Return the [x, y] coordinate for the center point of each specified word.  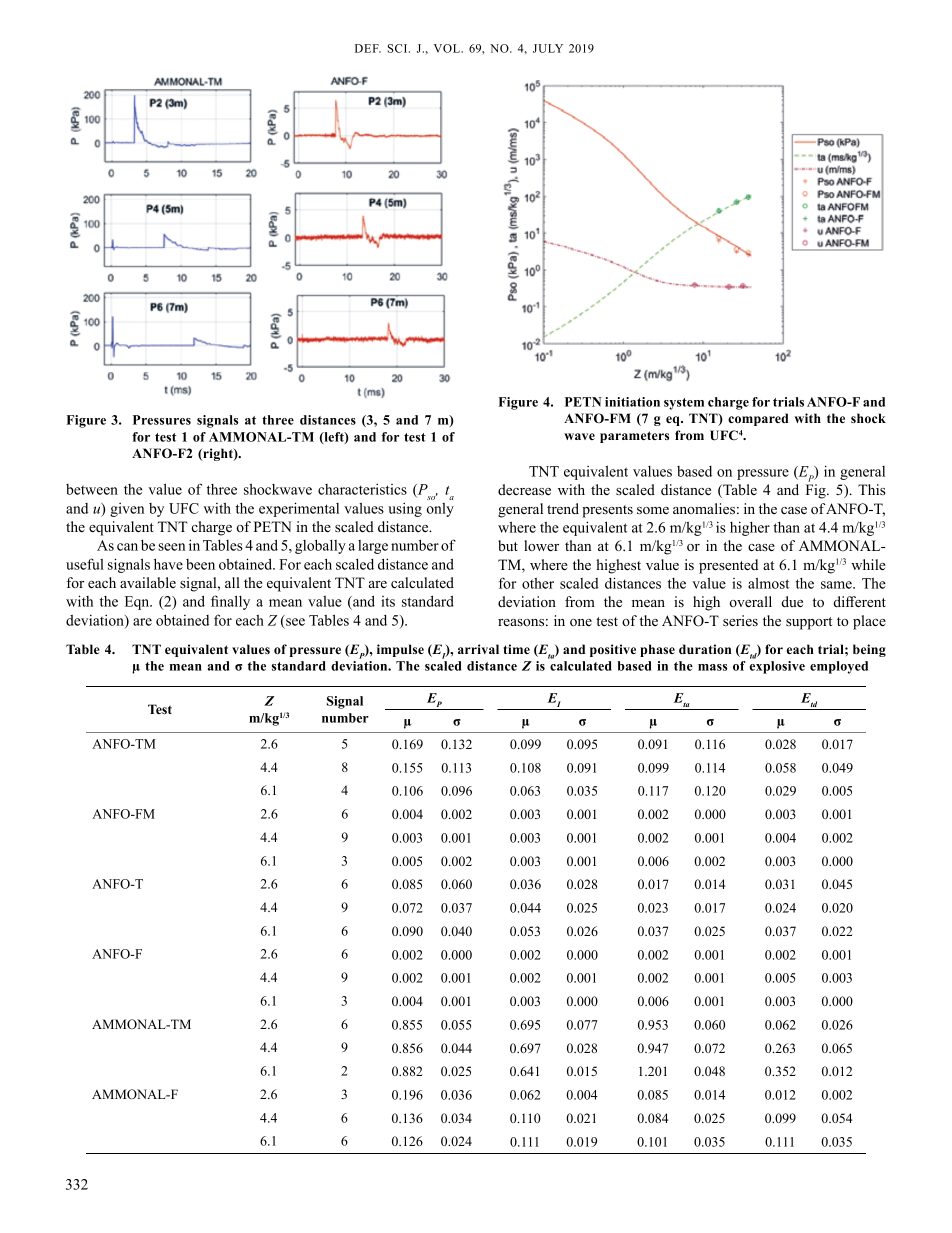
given [127, 510]
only [440, 510]
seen [171, 547]
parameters [634, 437]
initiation [632, 402]
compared [758, 419]
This [872, 489]
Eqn [138, 603]
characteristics [362, 489]
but [508, 545]
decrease [524, 489]
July [548, 48]
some [653, 510]
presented [728, 566]
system [684, 404]
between [92, 489]
